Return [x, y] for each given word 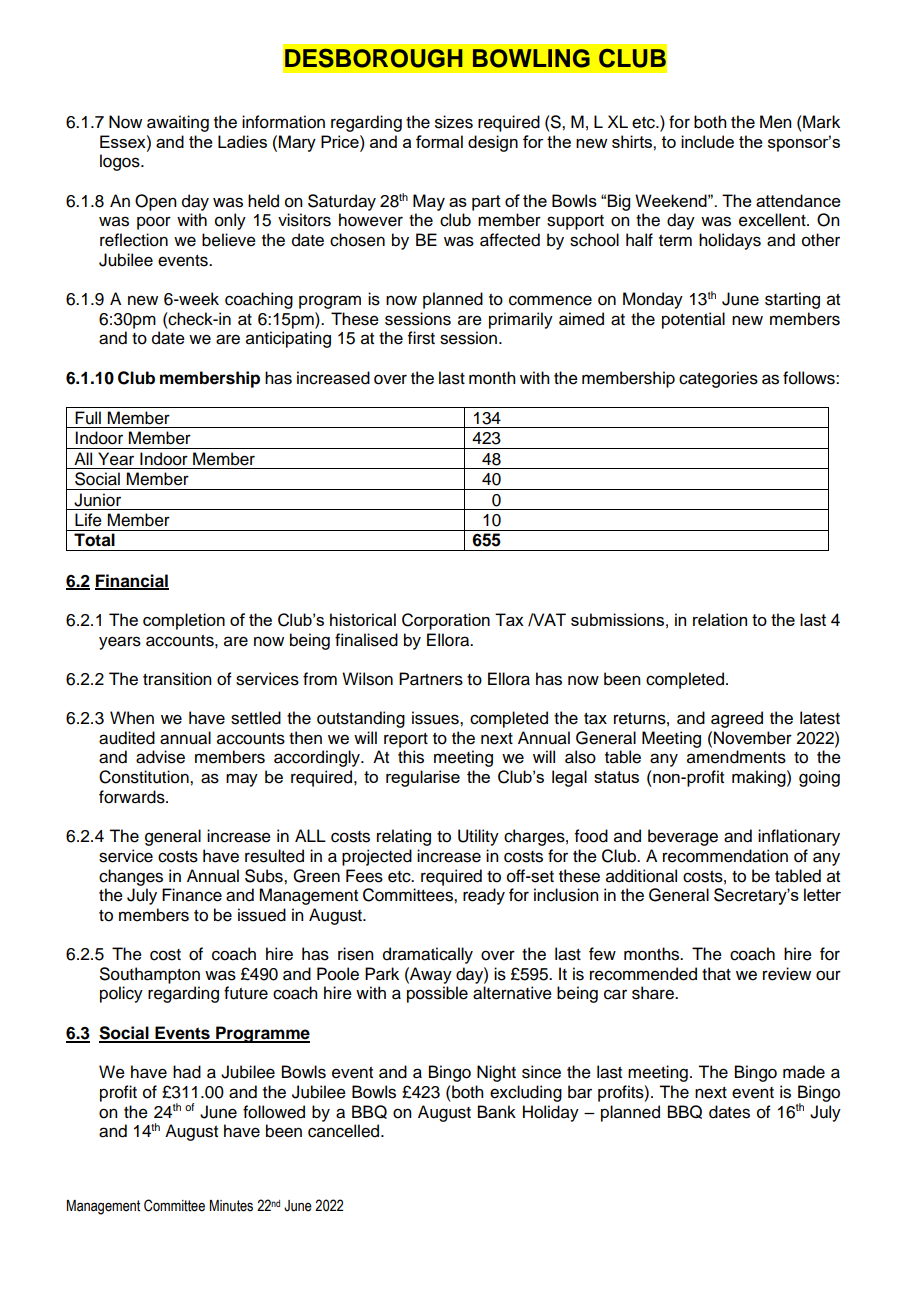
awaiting [178, 123]
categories [718, 379]
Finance [192, 895]
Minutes [231, 1206]
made [804, 1072]
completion [184, 621]
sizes [454, 122]
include [707, 141]
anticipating [288, 339]
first [421, 338]
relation [720, 619]
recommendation [725, 856]
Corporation [446, 621]
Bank [497, 1112]
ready [484, 896]
